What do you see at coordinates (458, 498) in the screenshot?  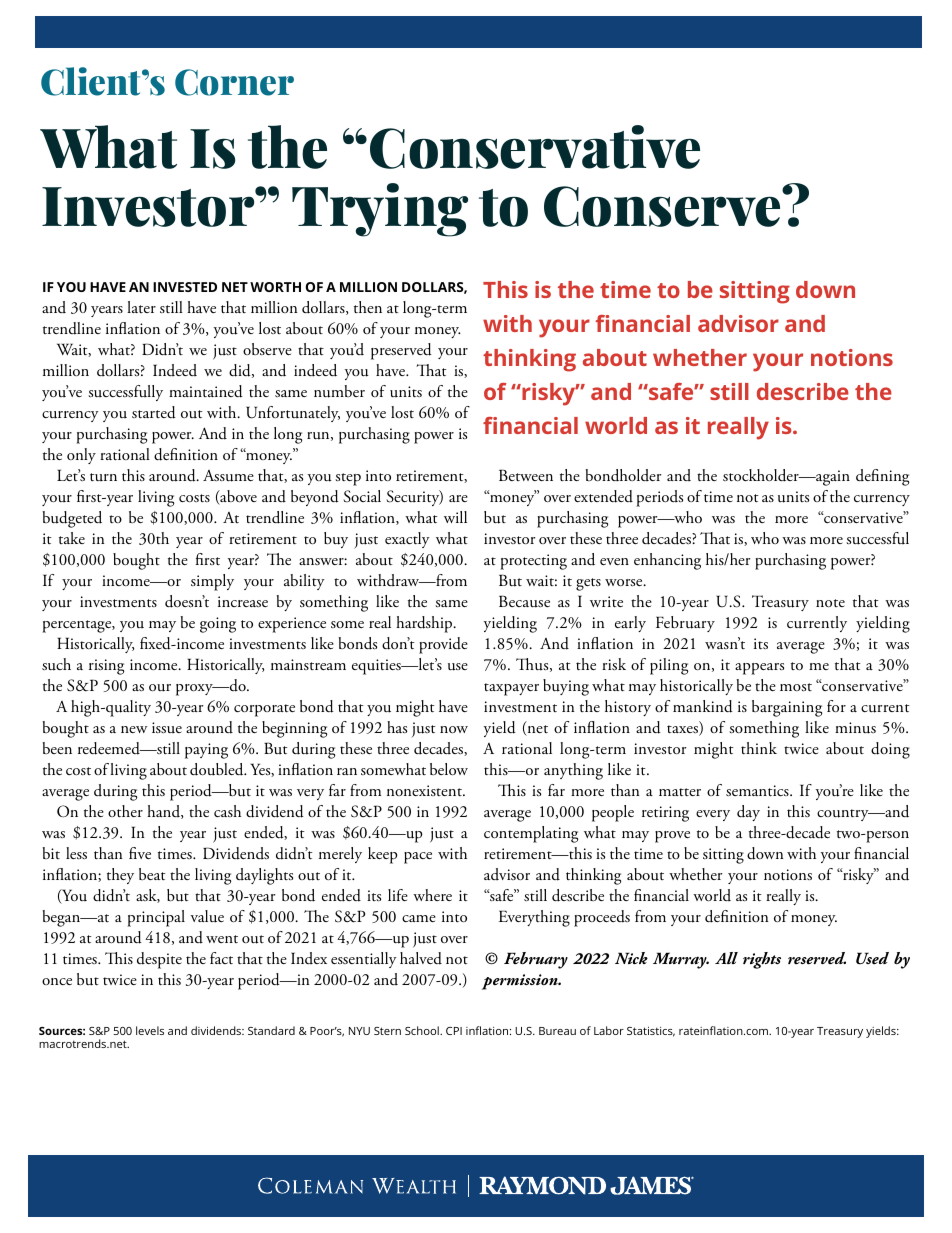 I see `are` at bounding box center [458, 498].
